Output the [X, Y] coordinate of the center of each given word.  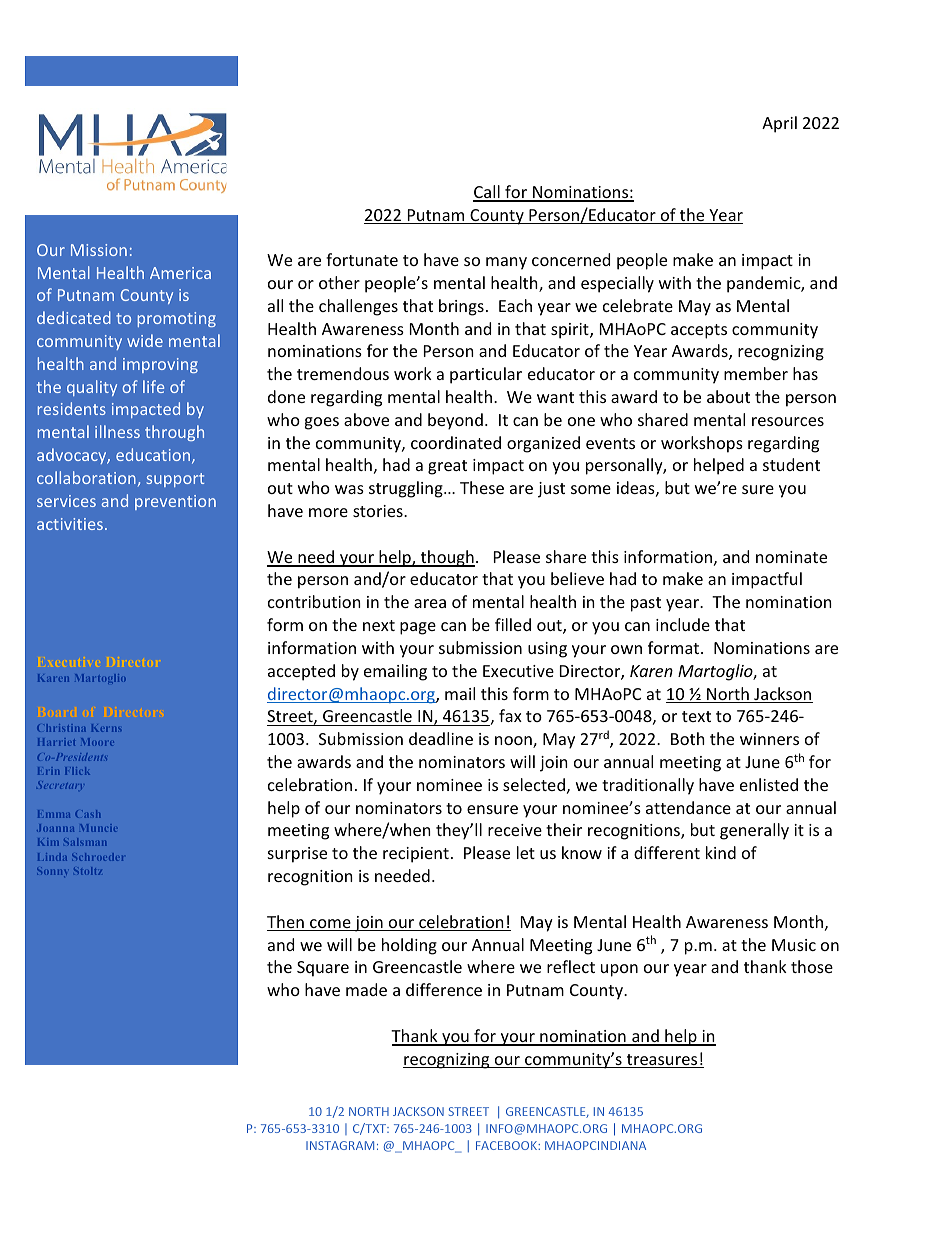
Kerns [107, 728]
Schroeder [97, 857]
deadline [441, 738]
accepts [699, 331]
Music [794, 945]
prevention [175, 502]
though [446, 558]
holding [409, 946]
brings [461, 307]
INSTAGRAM [340, 1145]
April [779, 124]
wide [145, 340]
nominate [791, 557]
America [180, 273]
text [696, 716]
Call [487, 193]
